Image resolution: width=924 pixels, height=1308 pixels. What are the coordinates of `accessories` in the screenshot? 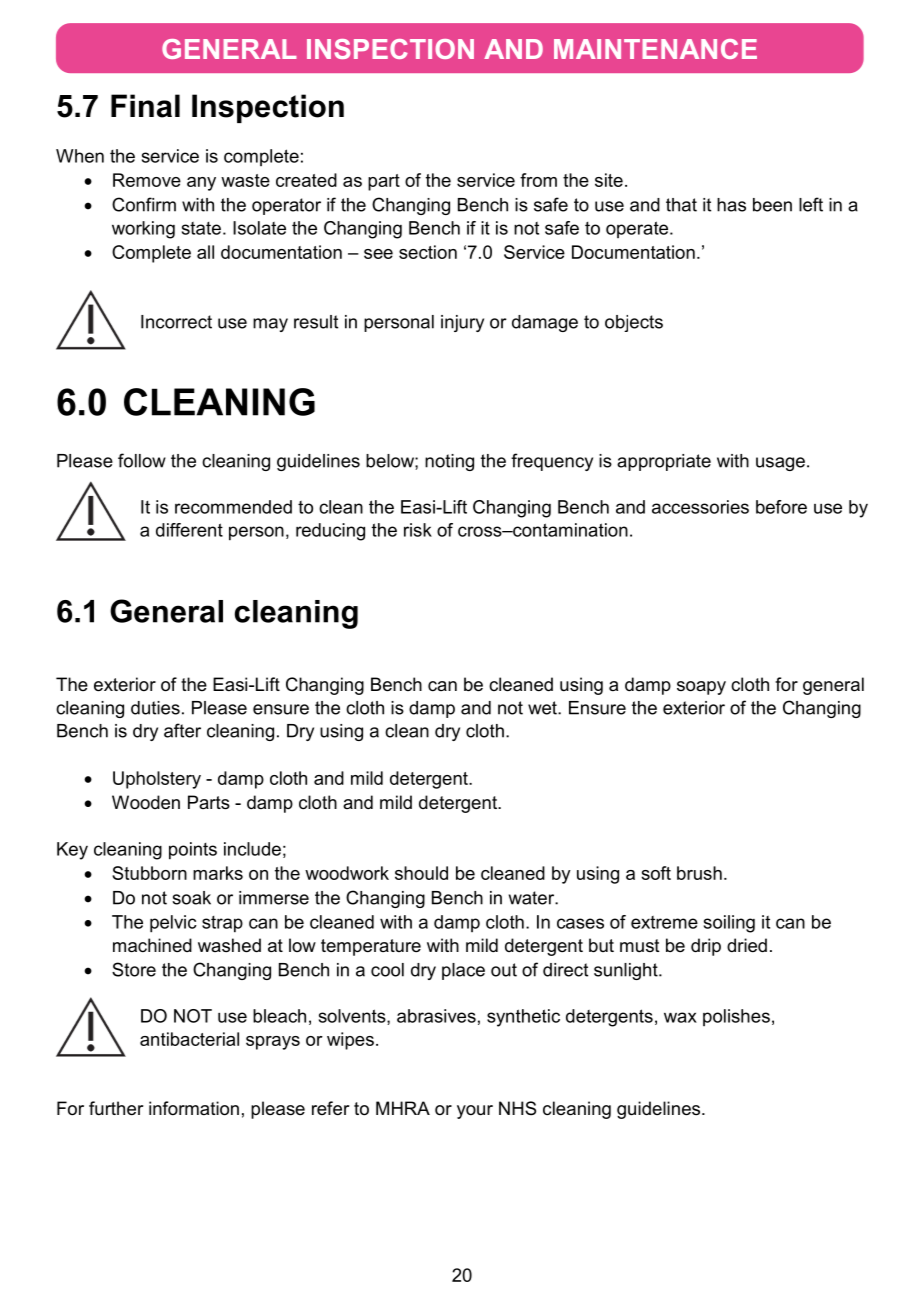 It's located at (700, 507).
